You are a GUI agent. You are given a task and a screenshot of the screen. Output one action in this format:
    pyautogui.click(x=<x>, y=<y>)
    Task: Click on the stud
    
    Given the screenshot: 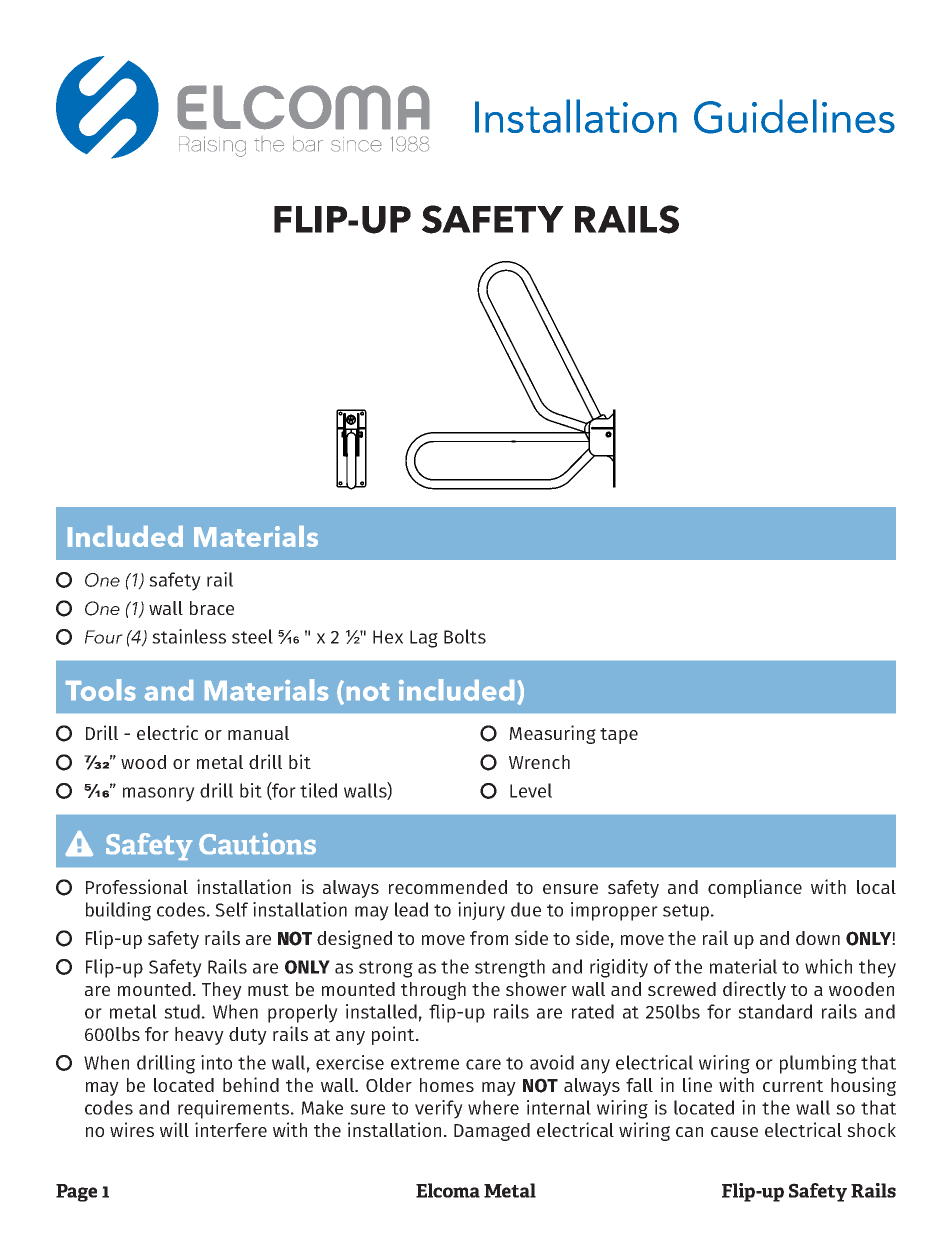 What is the action you would take?
    pyautogui.click(x=182, y=1011)
